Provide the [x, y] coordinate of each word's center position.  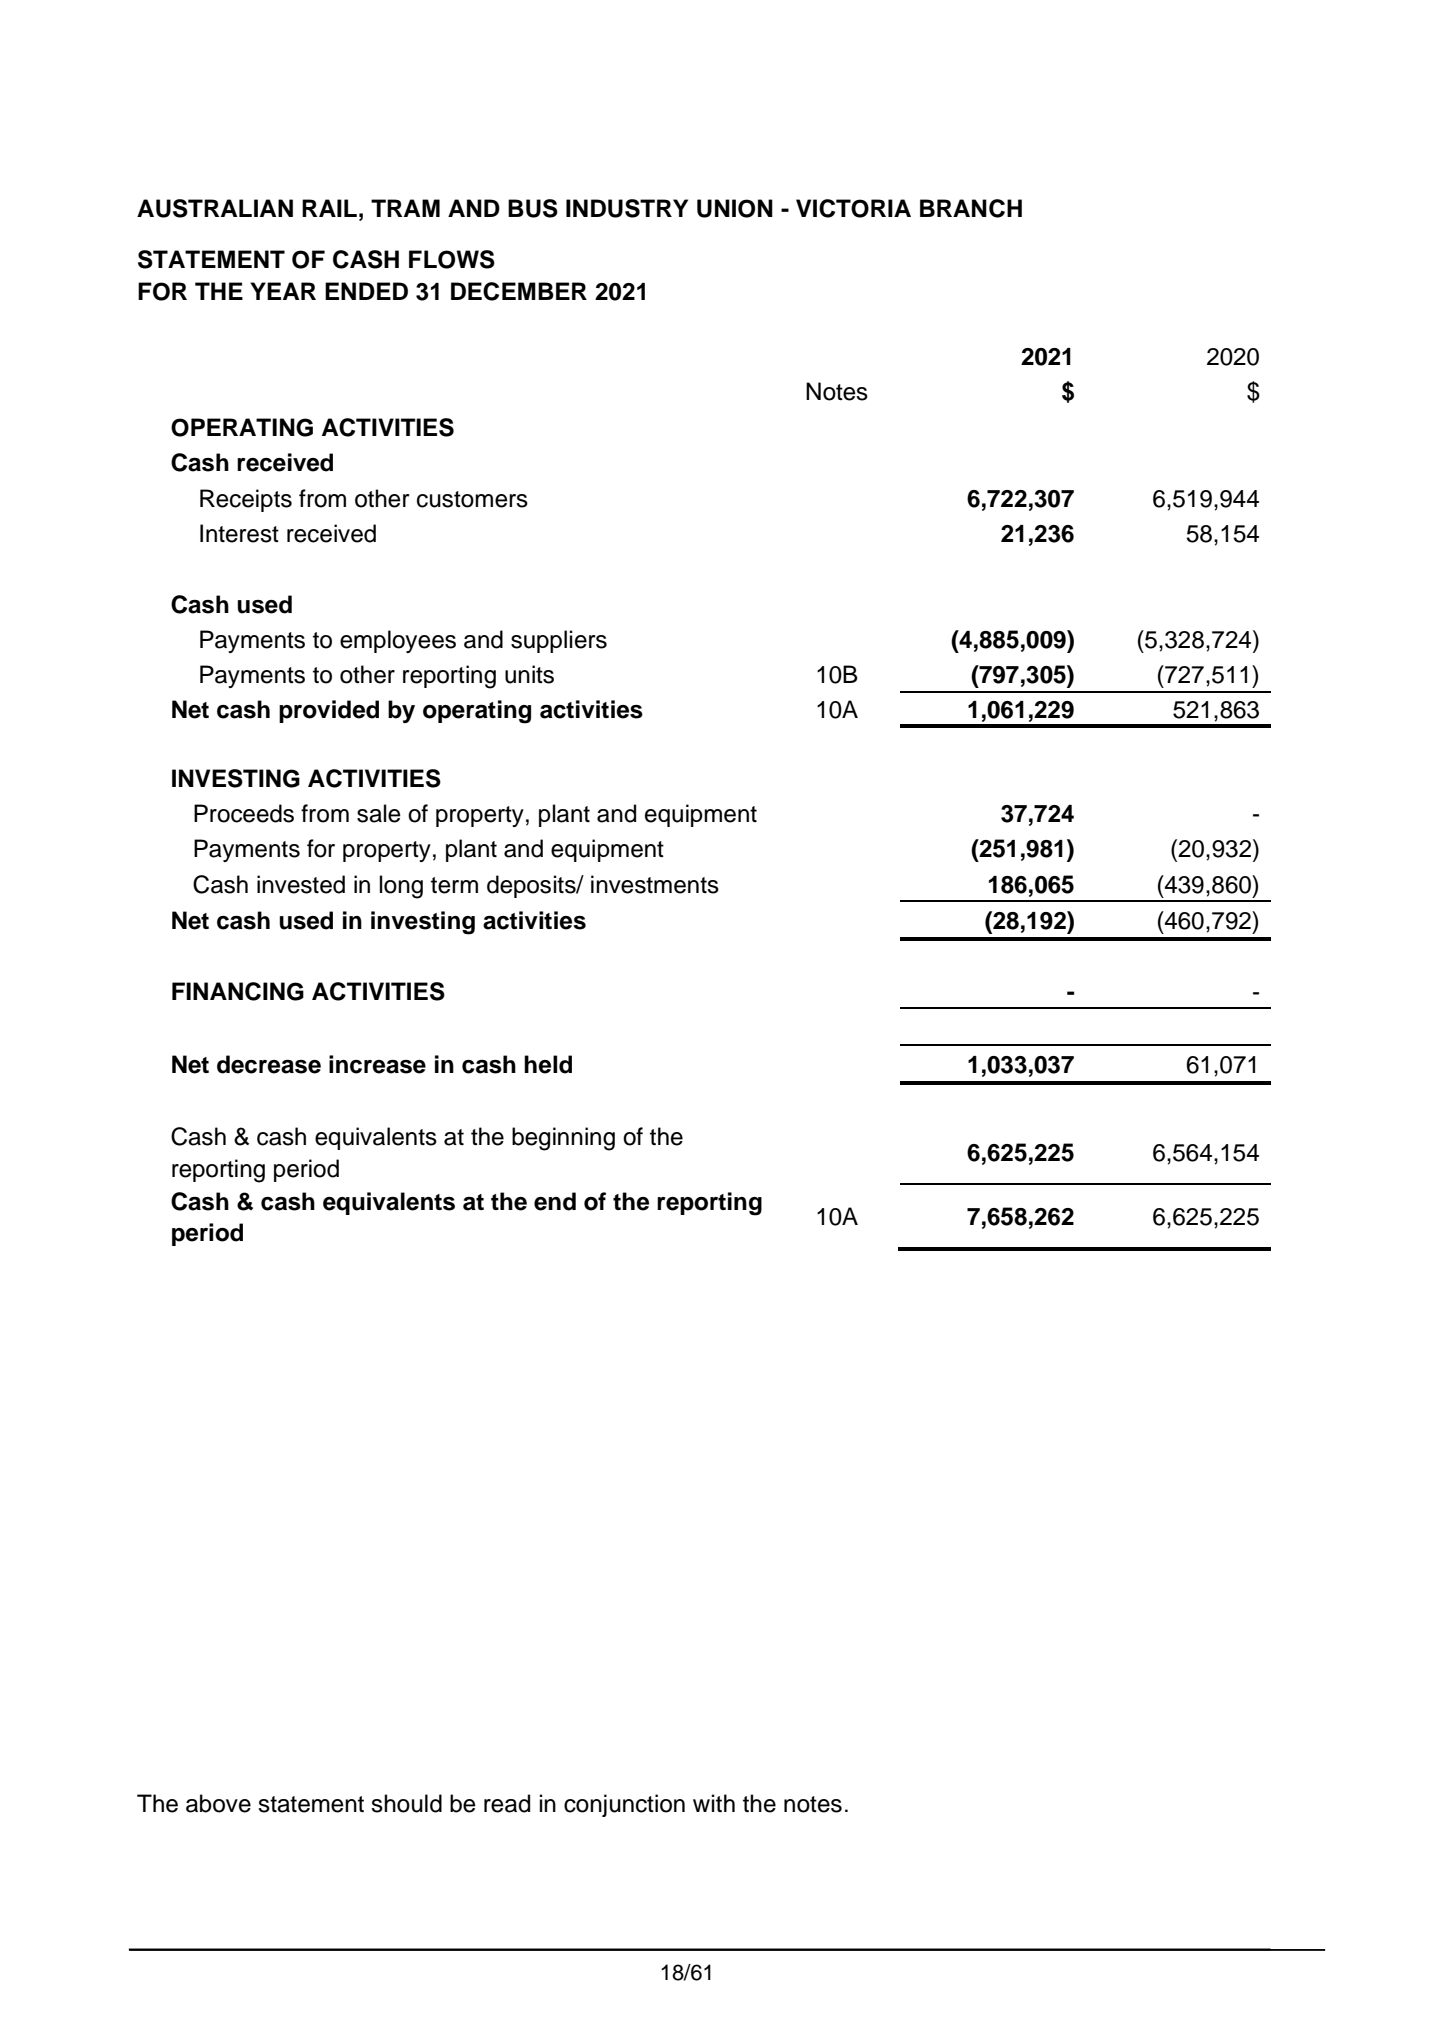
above [218, 1803]
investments [655, 884]
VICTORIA [853, 208]
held [548, 1064]
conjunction [624, 1805]
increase [377, 1064]
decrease [269, 1064]
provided [329, 711]
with [714, 1803]
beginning [563, 1139]
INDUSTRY [627, 208]
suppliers [559, 641]
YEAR [283, 291]
